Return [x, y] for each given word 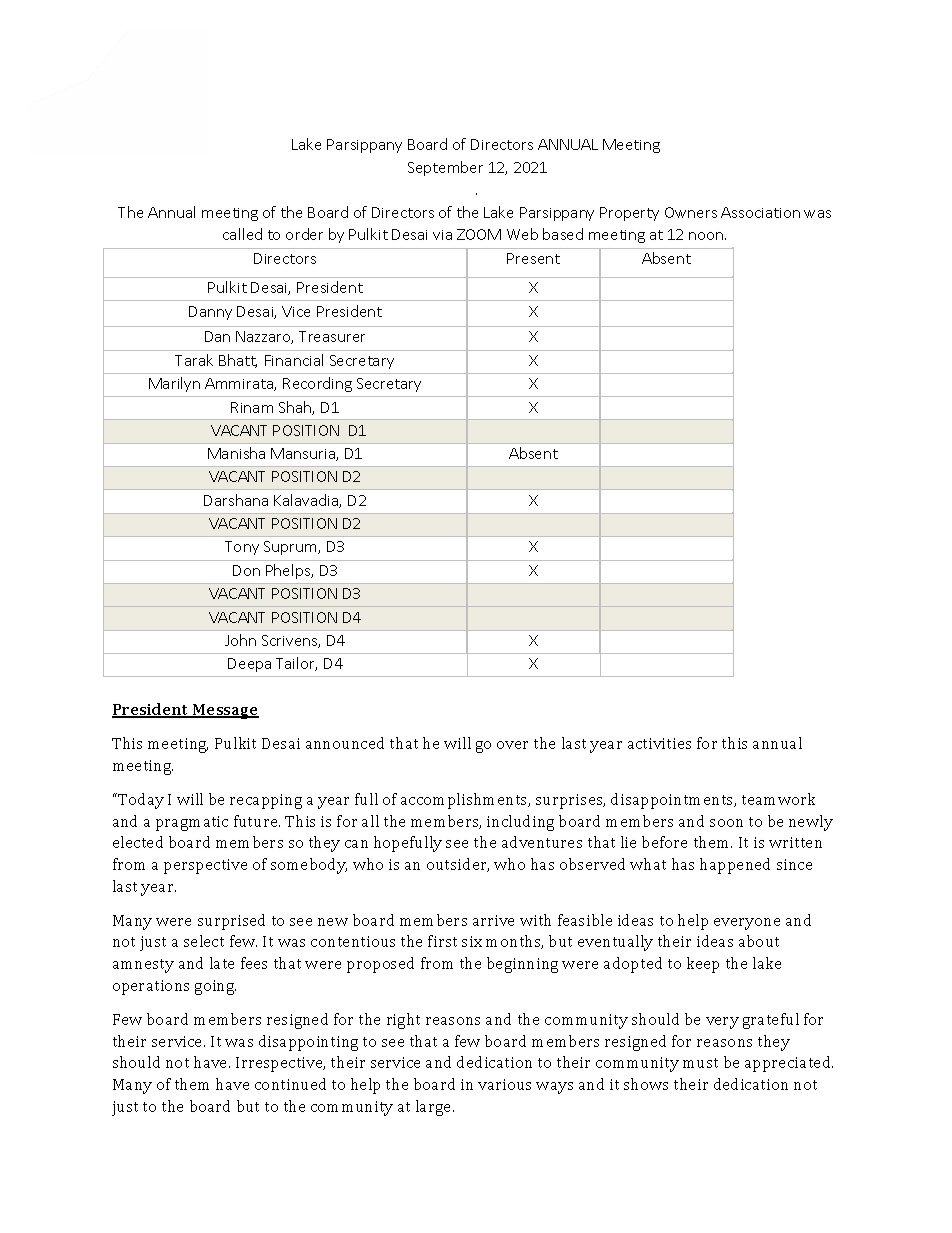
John [240, 640]
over [512, 745]
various [504, 1084]
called [242, 234]
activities [659, 743]
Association [760, 212]
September [445, 168]
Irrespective [280, 1064]
